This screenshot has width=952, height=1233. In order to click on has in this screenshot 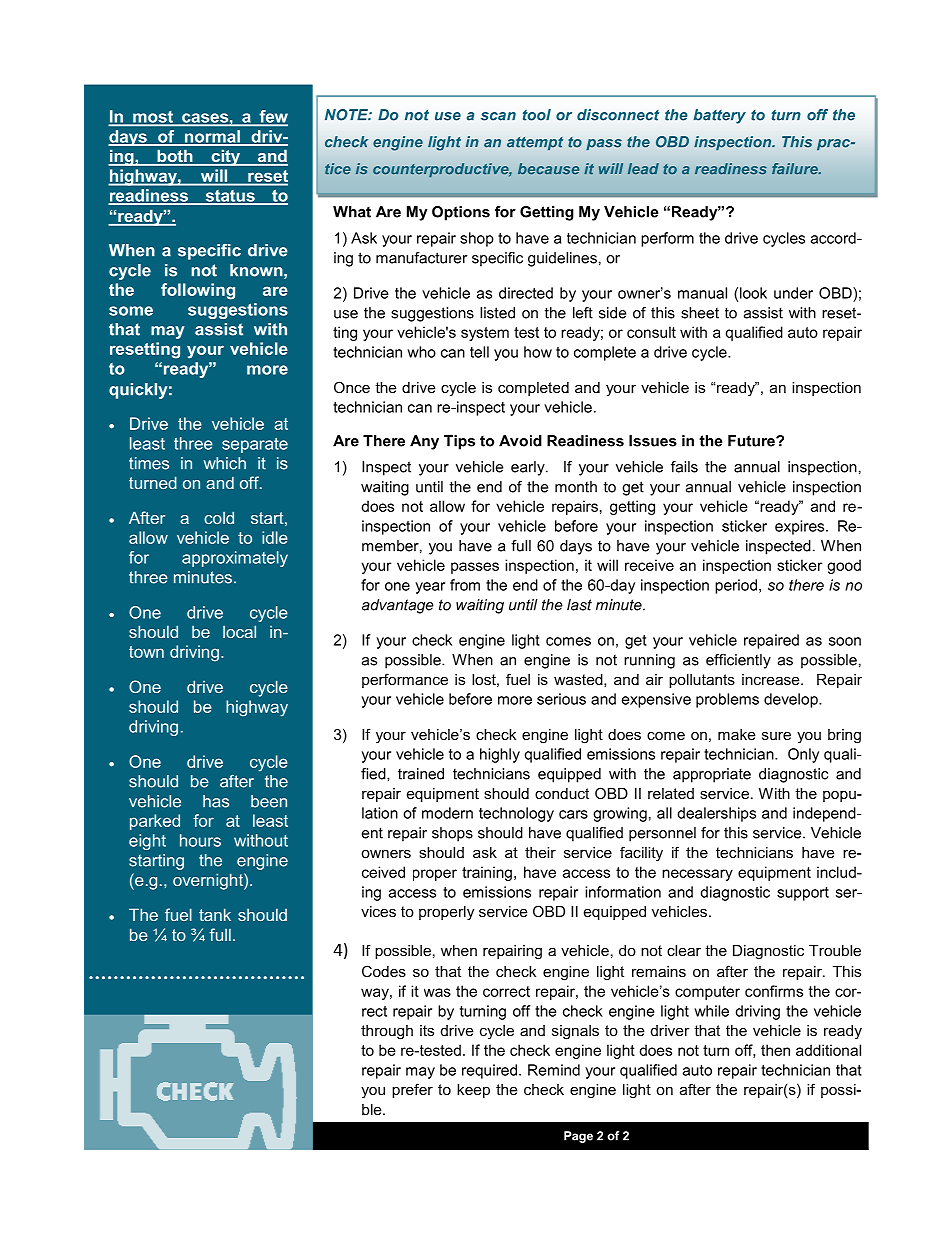, I will do `click(216, 801)`.
